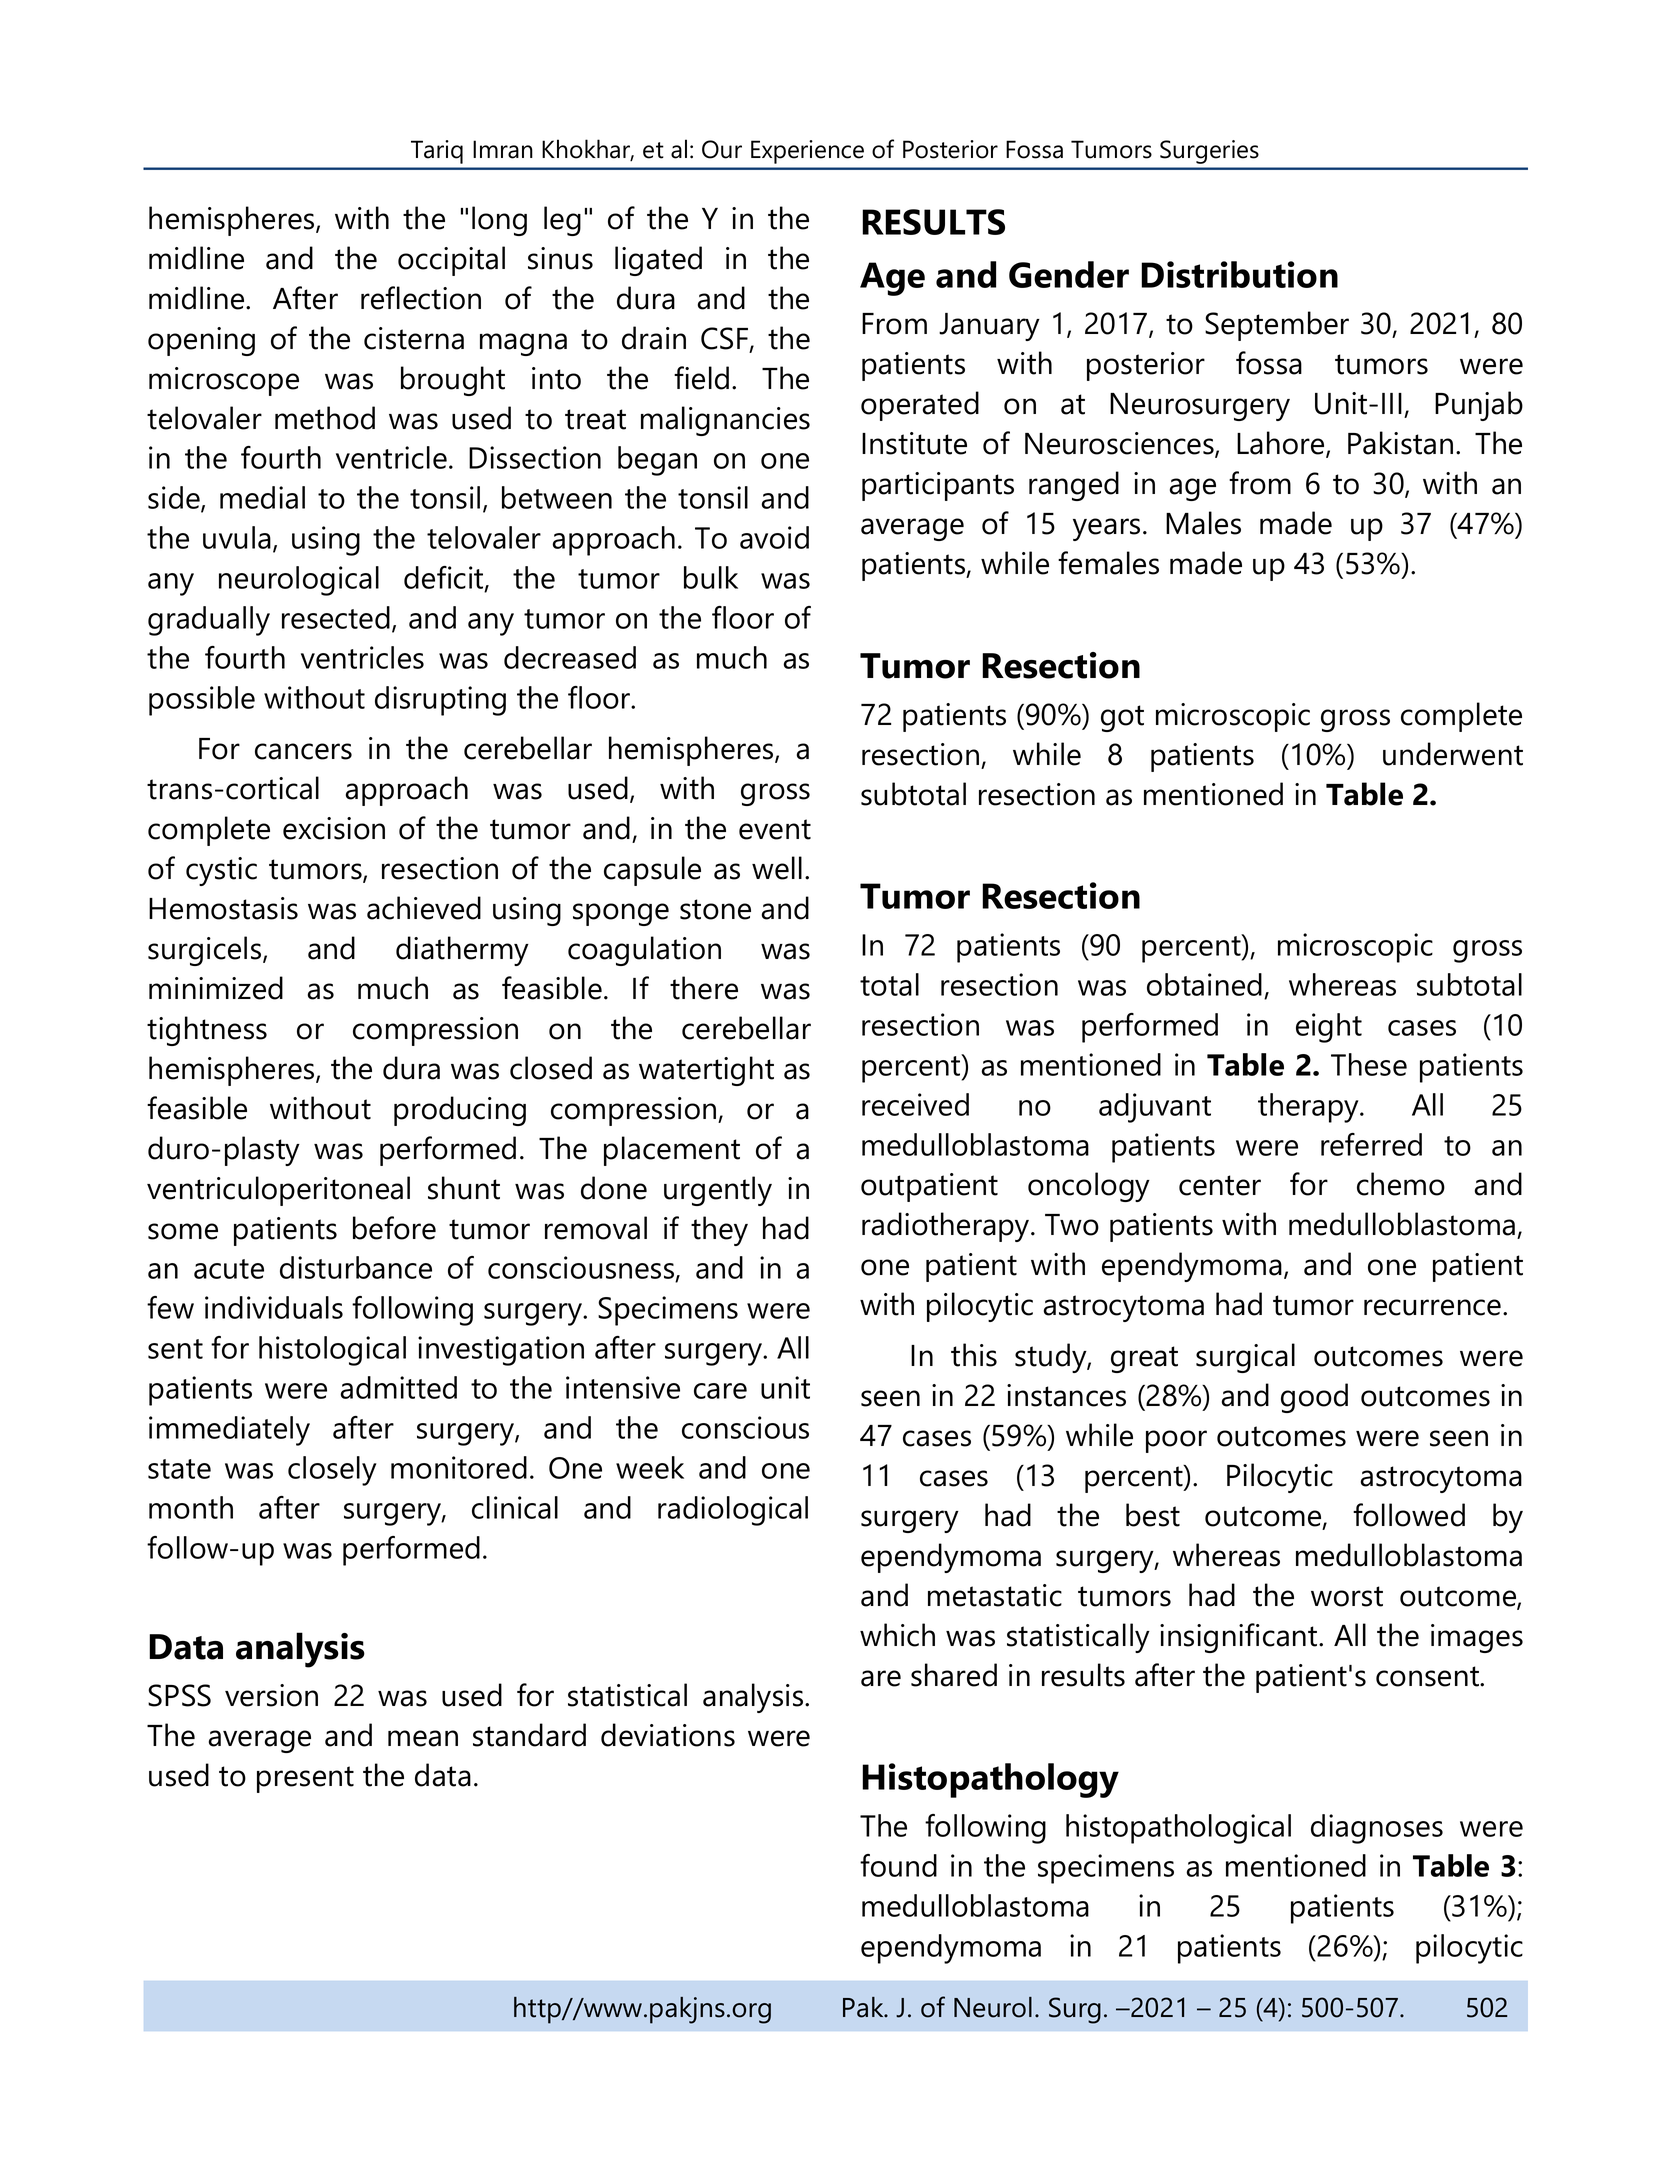 The image size is (1671, 2163). I want to click on there, so click(704, 988).
